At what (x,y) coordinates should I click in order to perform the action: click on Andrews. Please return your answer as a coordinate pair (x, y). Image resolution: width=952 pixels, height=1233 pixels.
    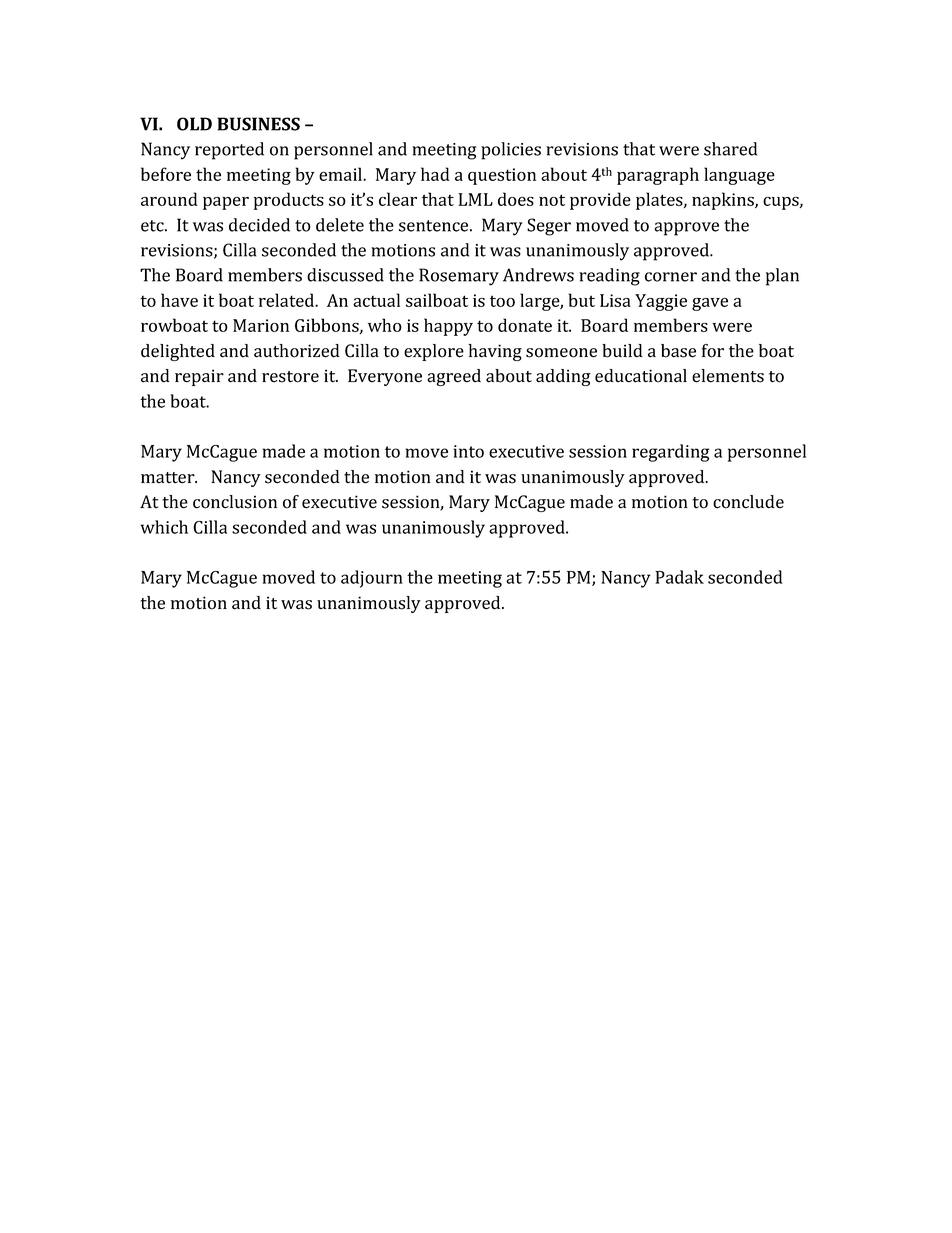
    Looking at the image, I should click on (538, 275).
